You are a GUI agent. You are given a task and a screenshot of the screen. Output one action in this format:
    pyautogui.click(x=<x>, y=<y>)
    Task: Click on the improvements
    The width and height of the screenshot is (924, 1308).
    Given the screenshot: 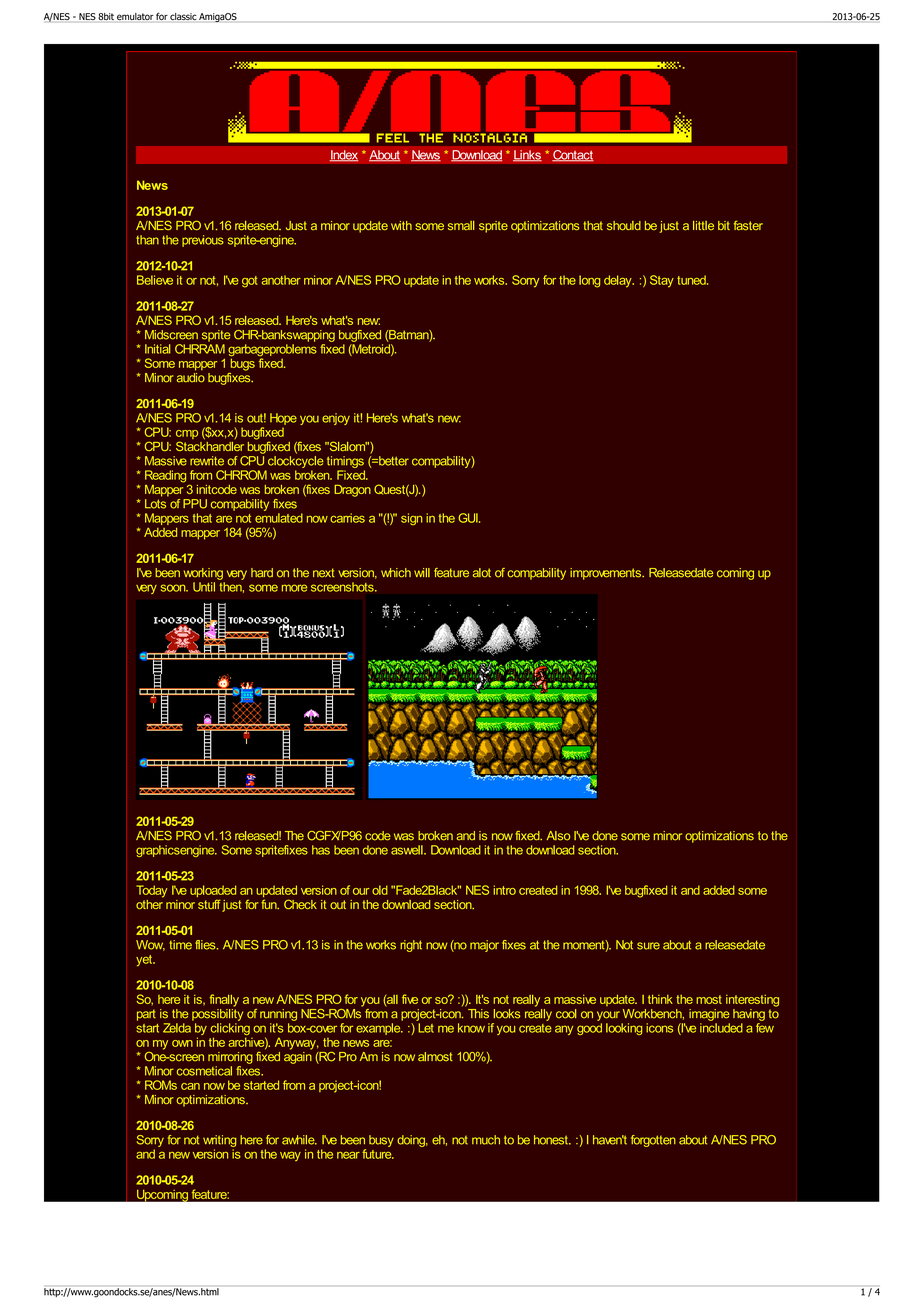 What is the action you would take?
    pyautogui.click(x=606, y=574)
